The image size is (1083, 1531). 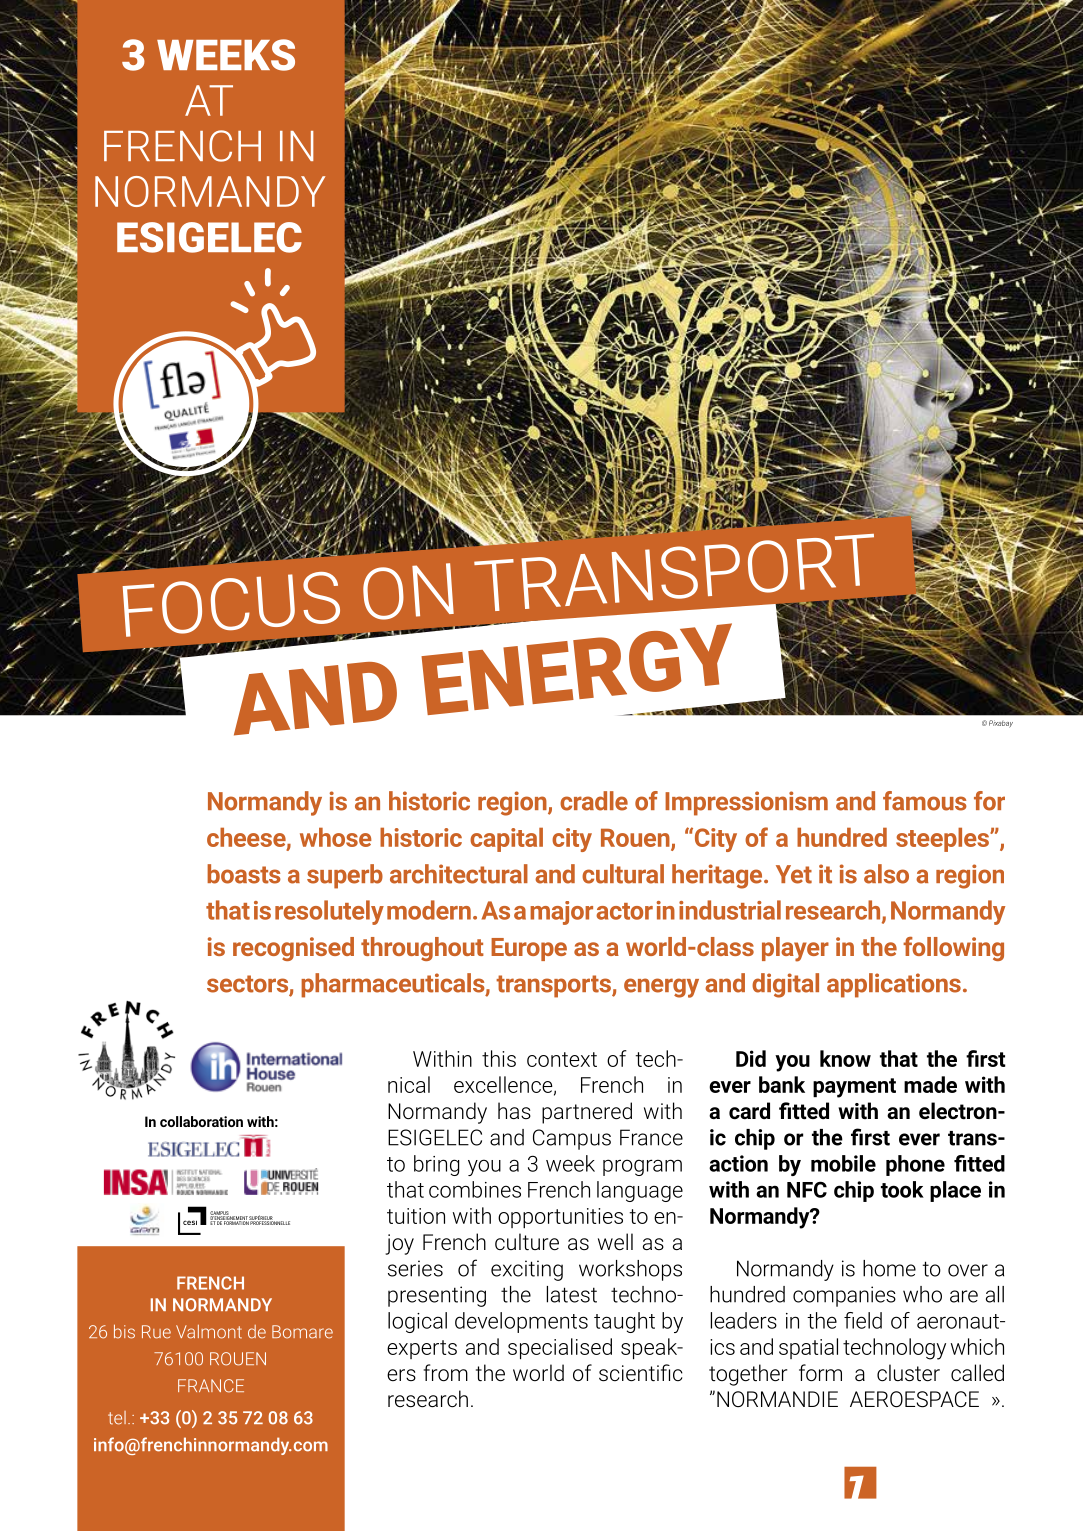 I want to click on phone, so click(x=915, y=1165).
